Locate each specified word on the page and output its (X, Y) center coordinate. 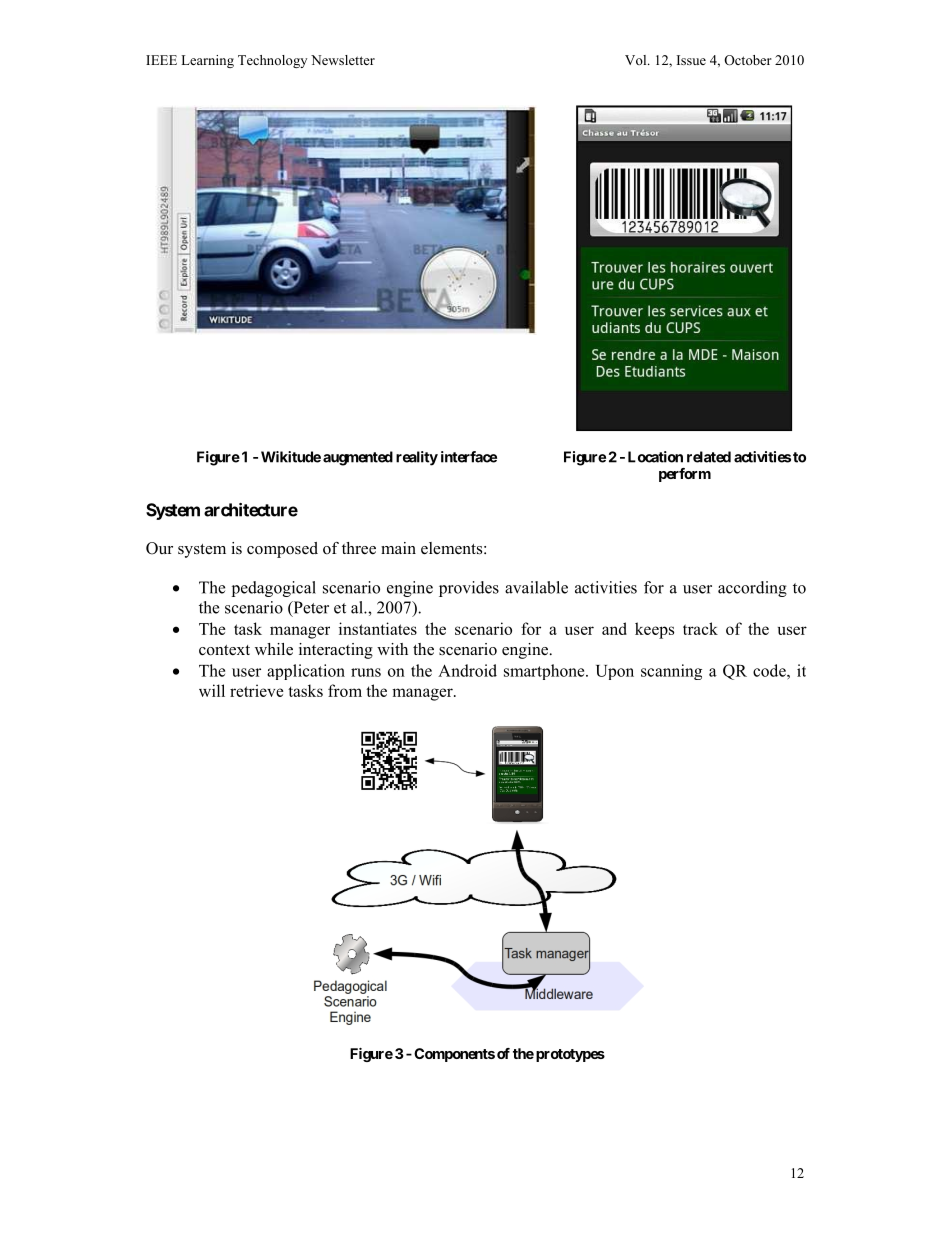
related (709, 457)
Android (467, 670)
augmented (358, 458)
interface (469, 457)
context (224, 650)
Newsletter (343, 60)
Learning (207, 61)
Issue (691, 60)
